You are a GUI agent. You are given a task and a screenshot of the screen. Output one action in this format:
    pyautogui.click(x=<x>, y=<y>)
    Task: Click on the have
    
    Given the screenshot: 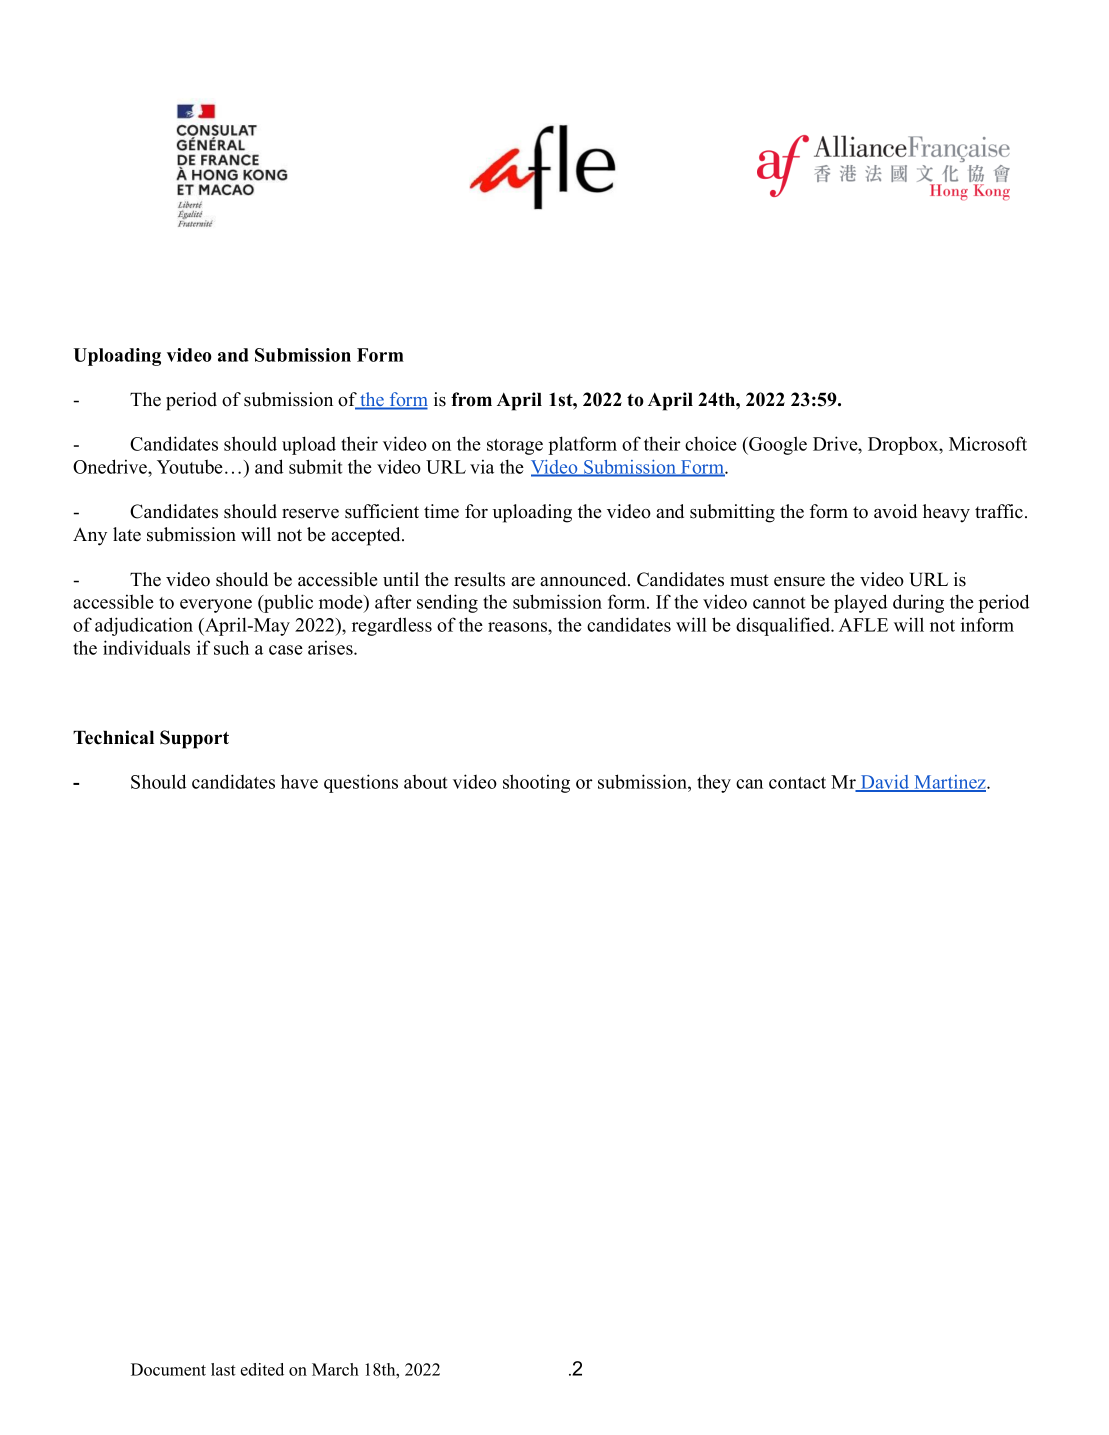 What is the action you would take?
    pyautogui.click(x=299, y=781)
